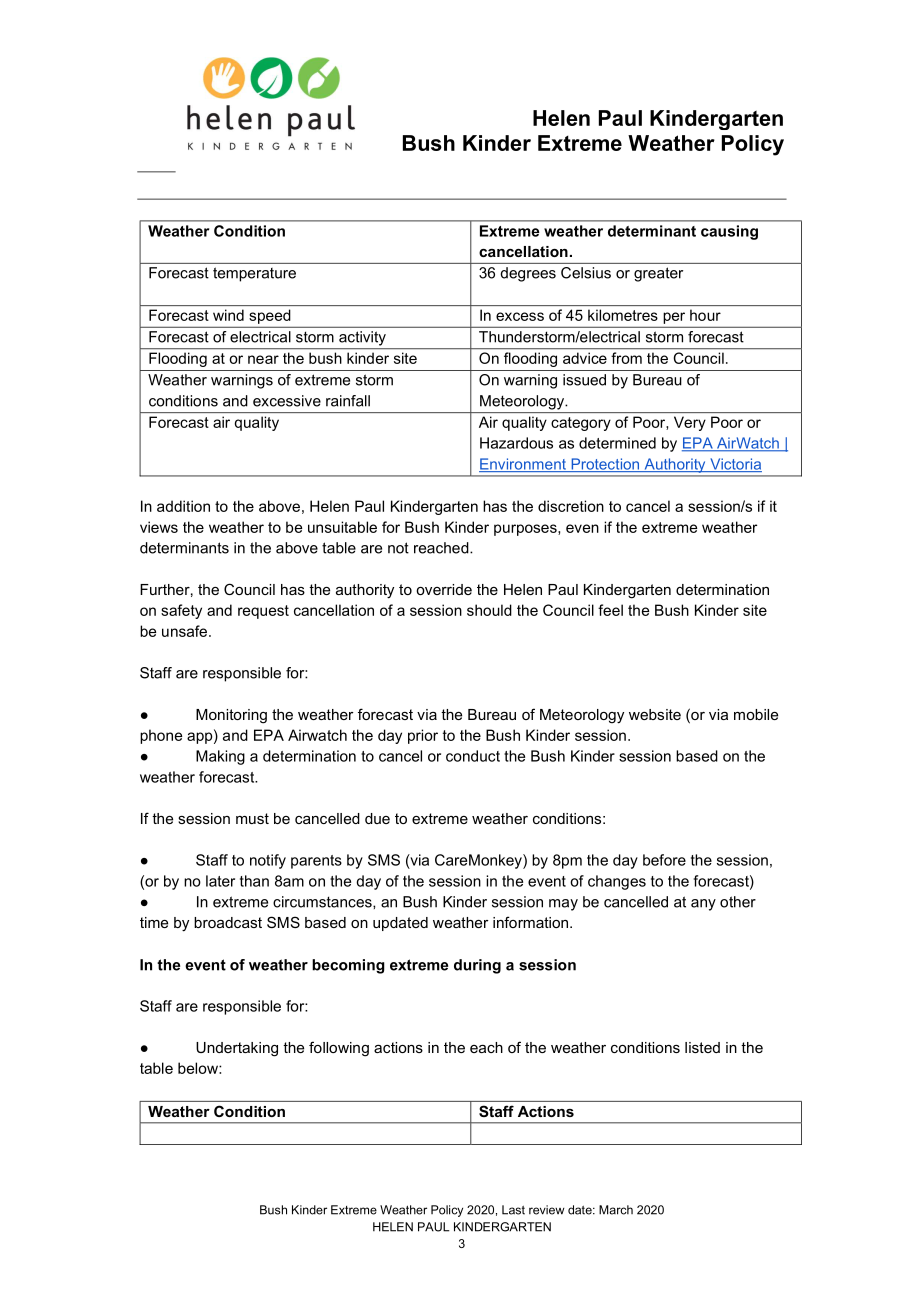 The height and width of the screenshot is (1308, 924). Describe the element at coordinates (610, 610) in the screenshot. I see `feel` at that location.
